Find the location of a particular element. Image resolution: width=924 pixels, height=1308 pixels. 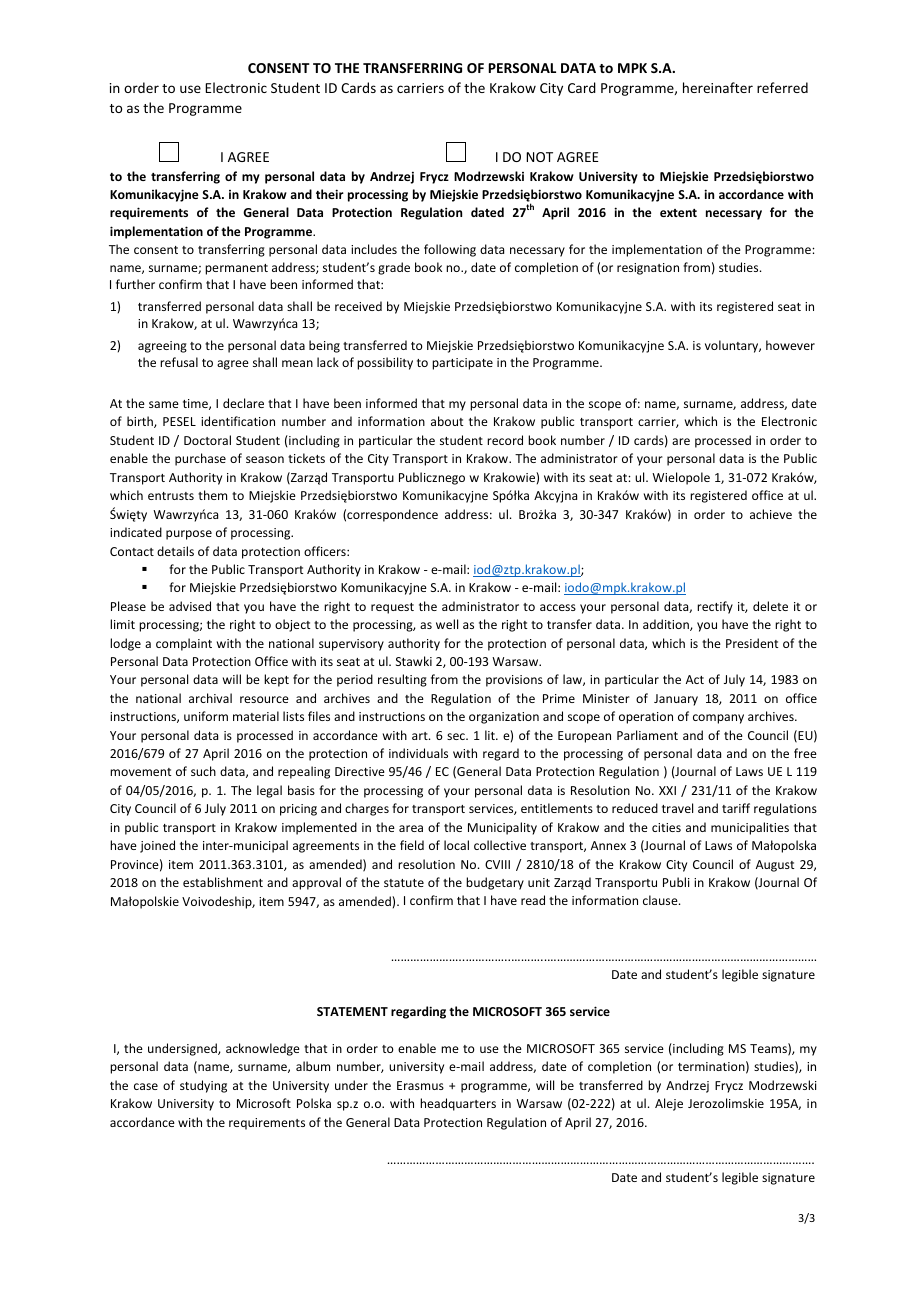

local is located at coordinates (456, 845).
